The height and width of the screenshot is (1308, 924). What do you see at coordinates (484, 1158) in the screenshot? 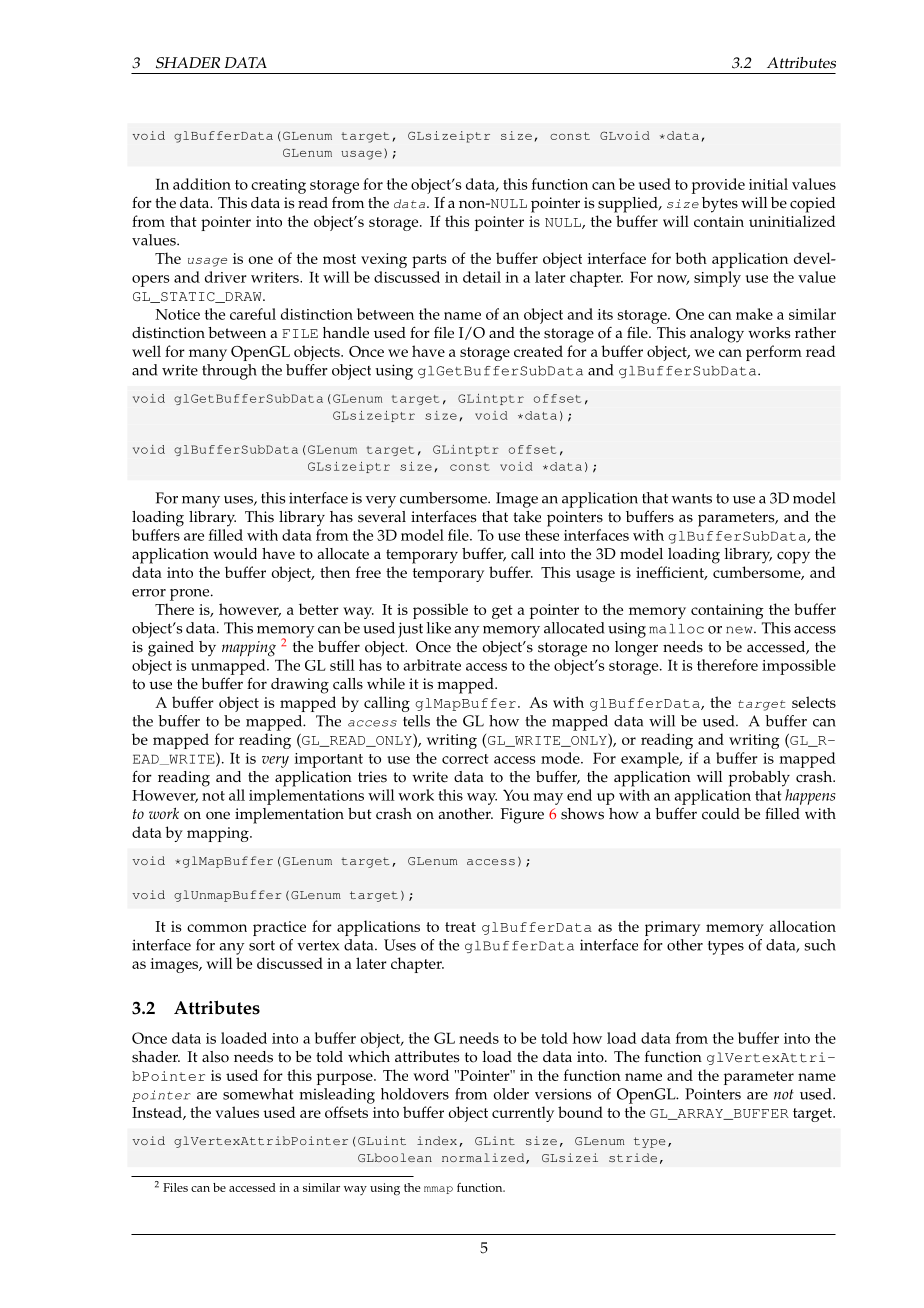
I see `normalized` at bounding box center [484, 1158].
